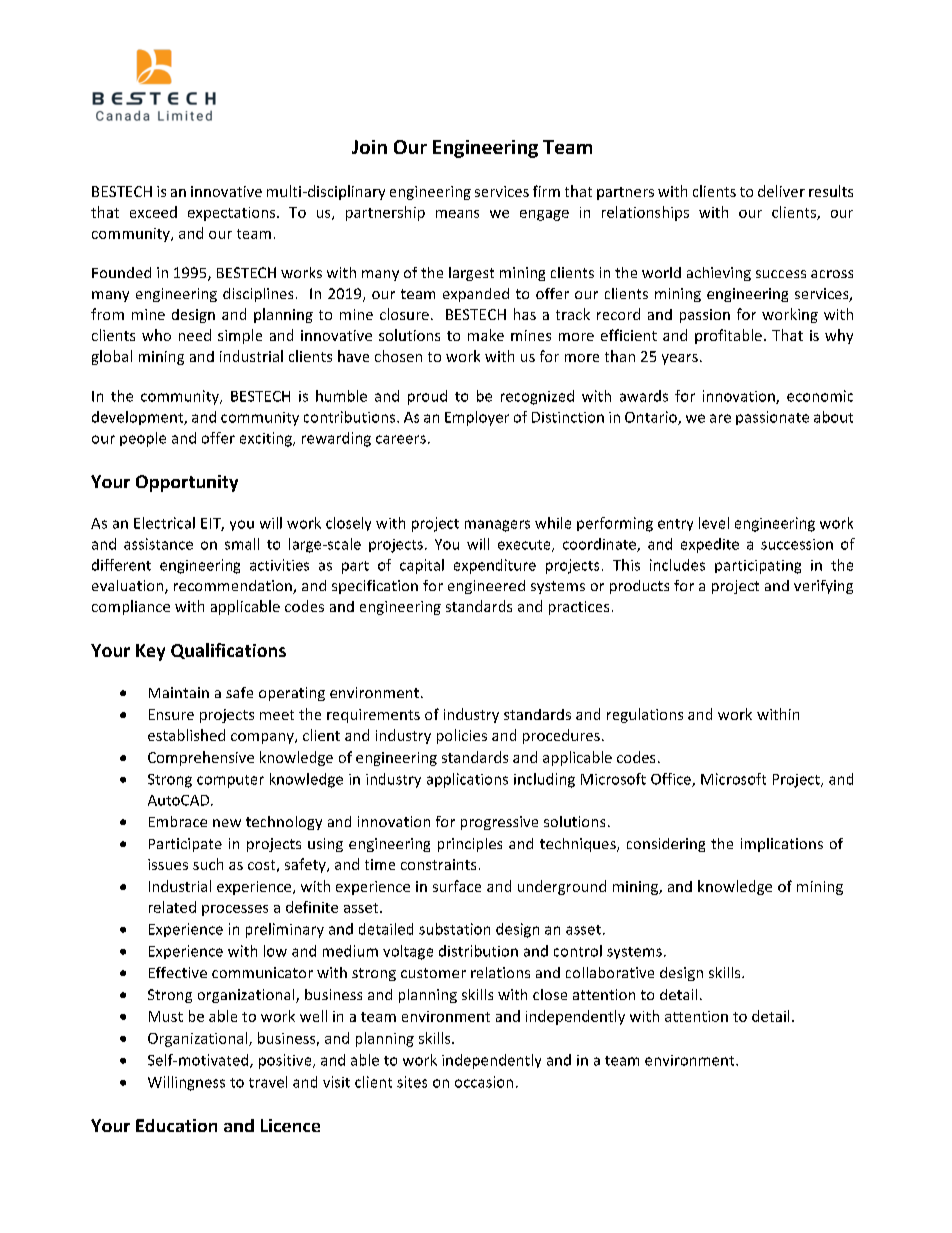  Describe the element at coordinates (187, 483) in the screenshot. I see `Opportunity` at that location.
